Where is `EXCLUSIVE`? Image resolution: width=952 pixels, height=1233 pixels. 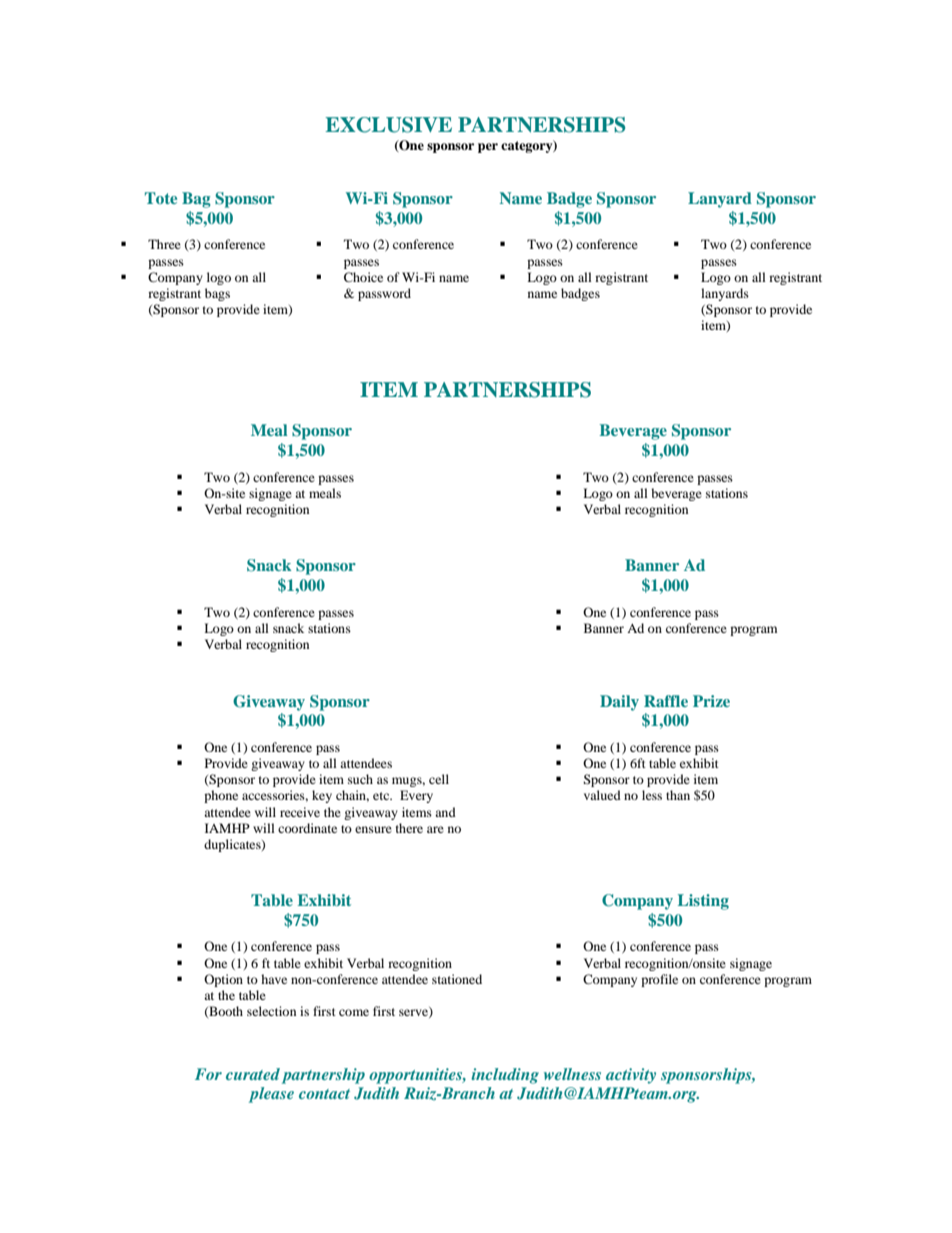
EXCLUSIVE is located at coordinates (388, 125).
